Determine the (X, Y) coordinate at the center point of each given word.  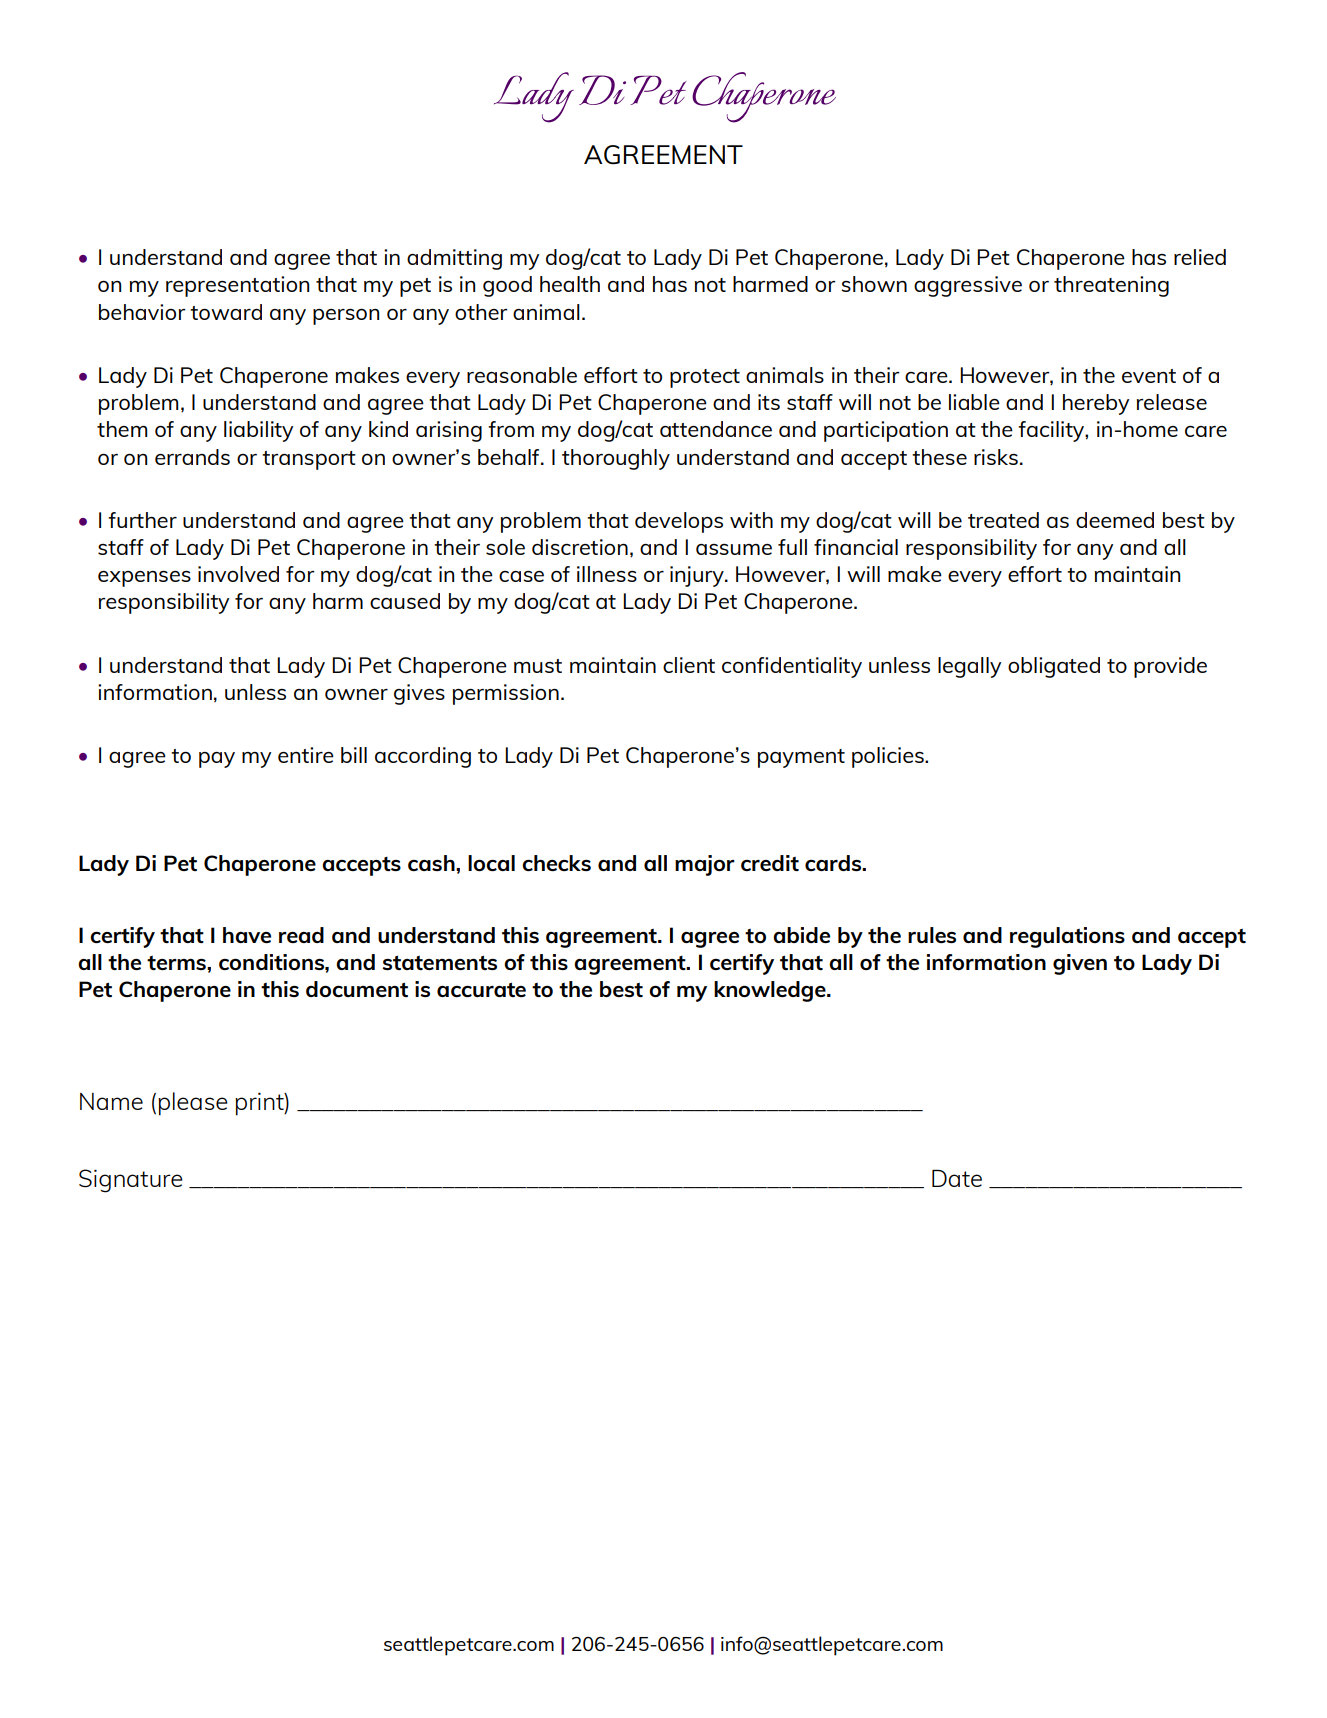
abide (801, 935)
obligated (1054, 667)
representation (237, 286)
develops (679, 522)
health (570, 284)
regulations (1067, 937)
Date (957, 1178)
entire (306, 755)
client (689, 665)
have (247, 935)
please (193, 1104)
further (142, 520)
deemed (1115, 520)
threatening (1111, 286)
